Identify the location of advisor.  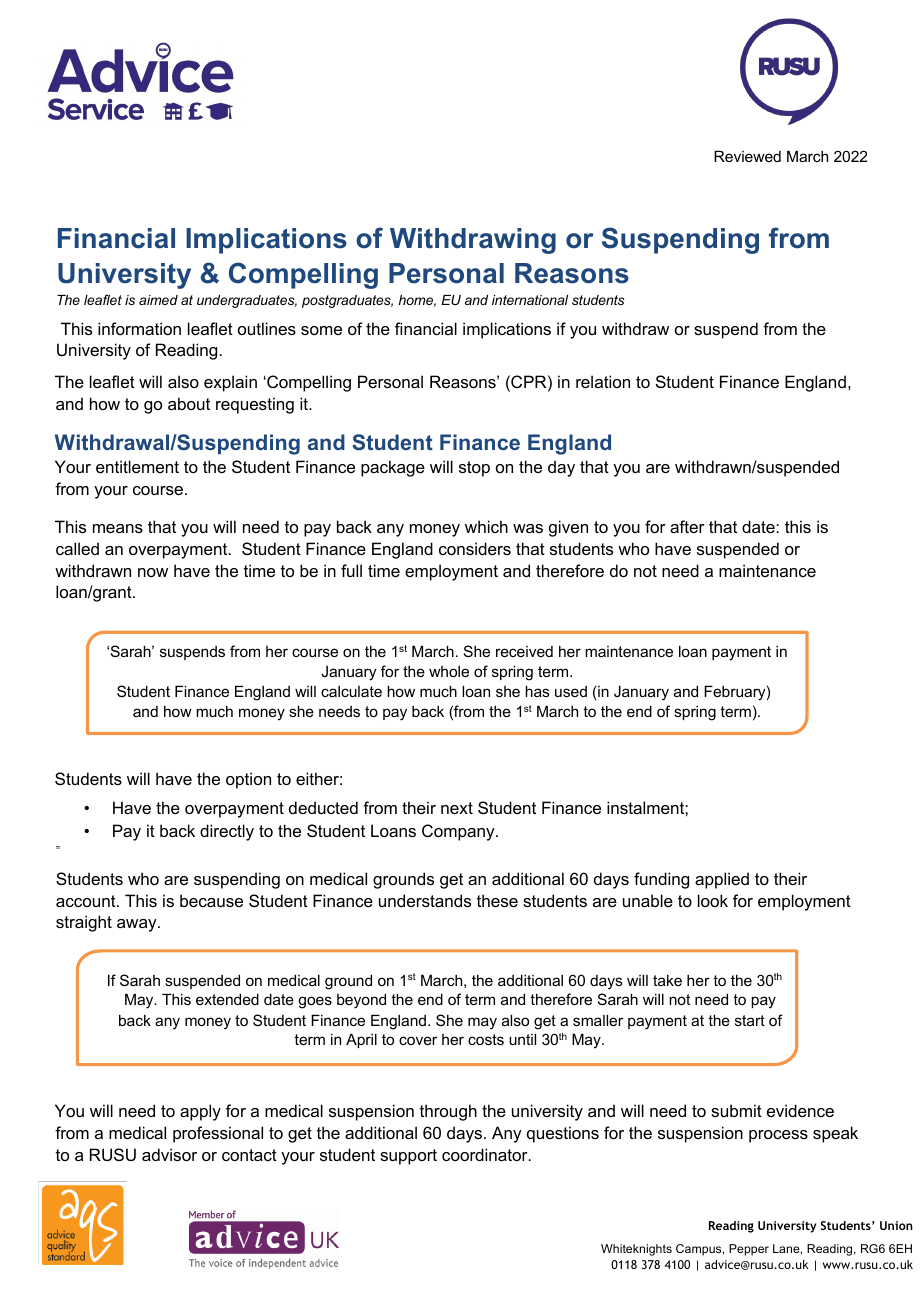
(169, 1154).
